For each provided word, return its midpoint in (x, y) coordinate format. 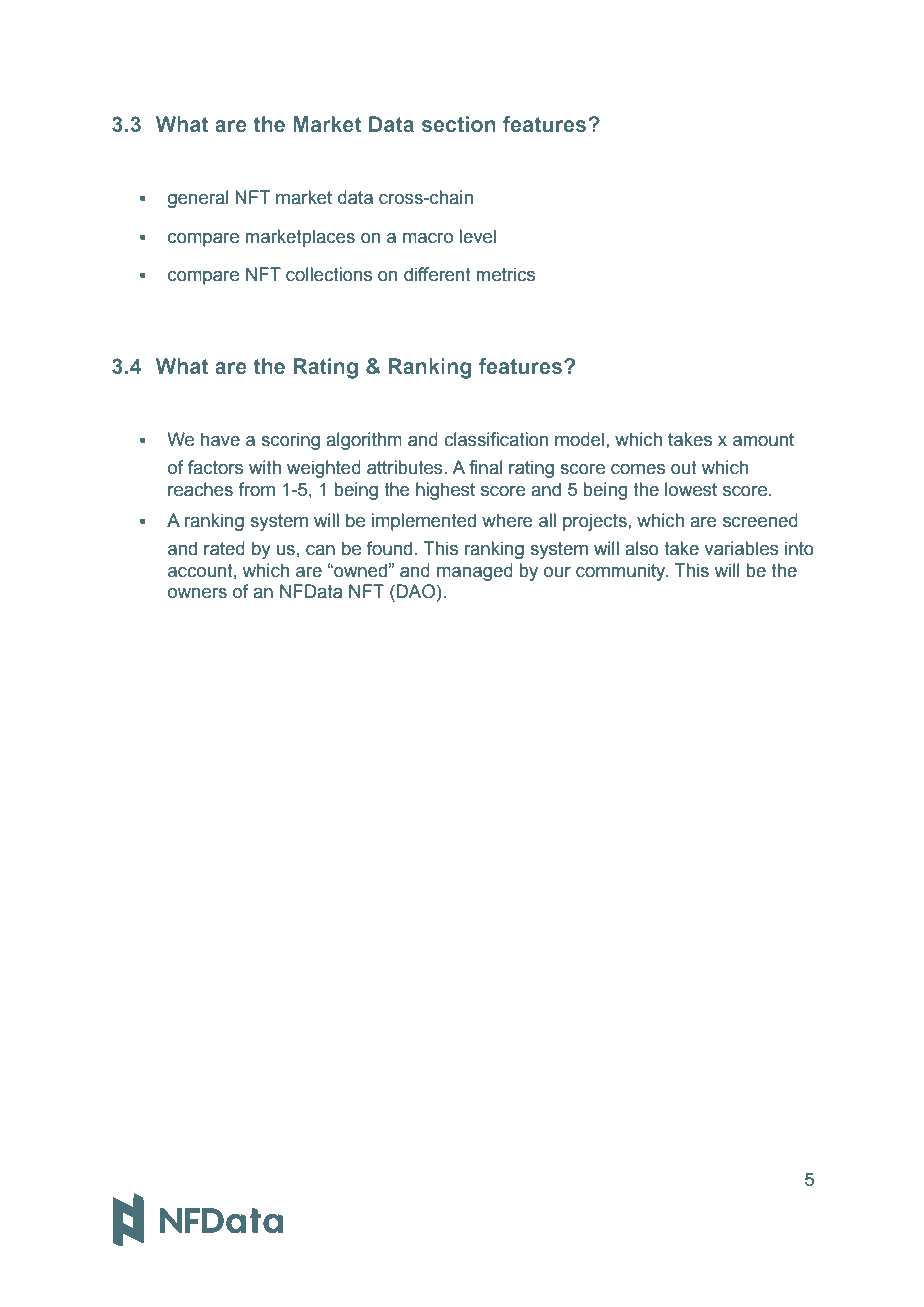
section (459, 124)
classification (496, 439)
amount (763, 440)
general (198, 199)
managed (475, 572)
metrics (506, 274)
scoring (290, 441)
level (477, 236)
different (437, 274)
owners (197, 593)
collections (329, 274)
